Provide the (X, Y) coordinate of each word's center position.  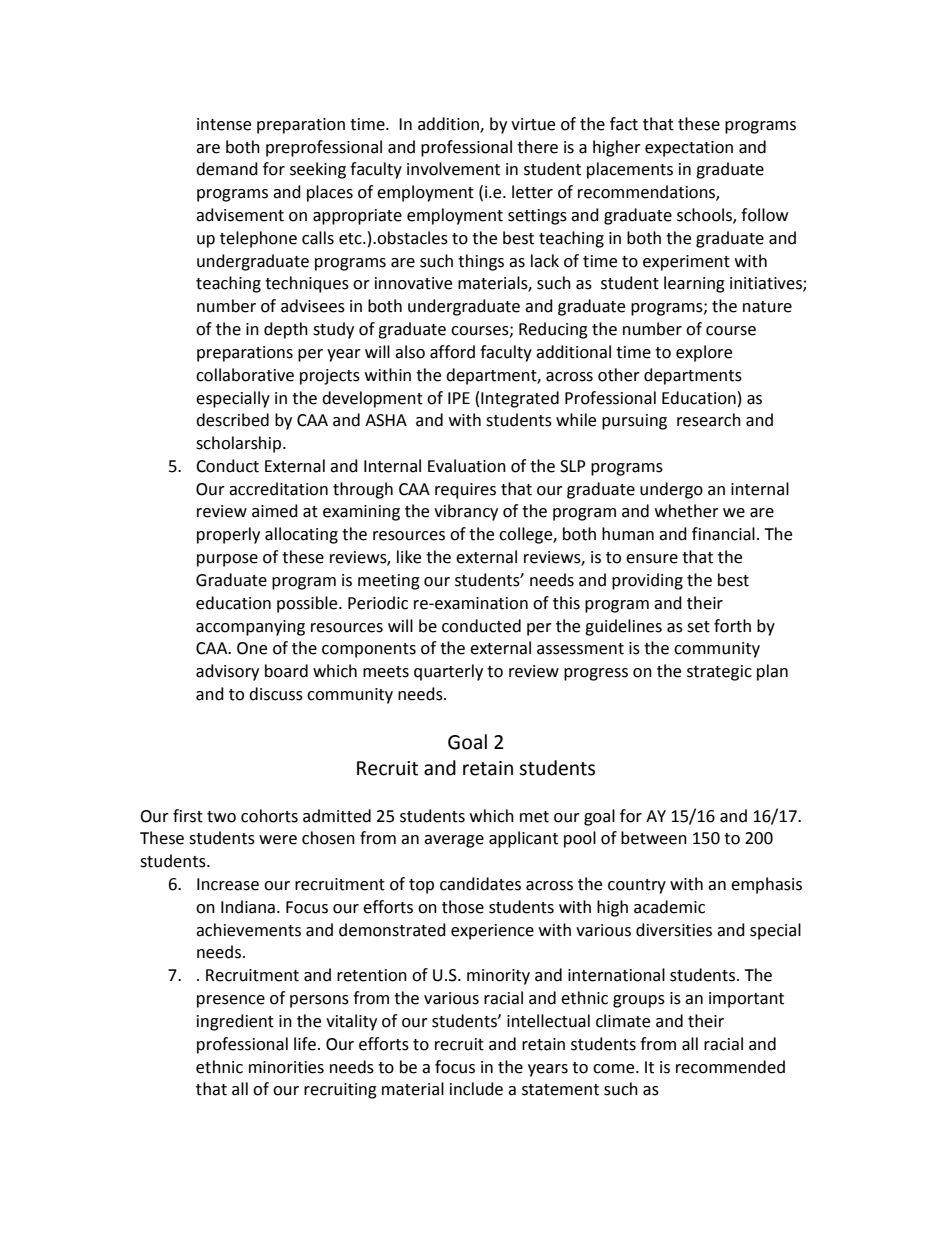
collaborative (245, 375)
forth (732, 626)
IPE (459, 398)
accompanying (250, 628)
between (654, 838)
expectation (689, 149)
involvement (453, 169)
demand (227, 169)
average (454, 841)
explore (704, 353)
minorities (286, 1067)
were (278, 840)
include (476, 1089)
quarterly (448, 672)
